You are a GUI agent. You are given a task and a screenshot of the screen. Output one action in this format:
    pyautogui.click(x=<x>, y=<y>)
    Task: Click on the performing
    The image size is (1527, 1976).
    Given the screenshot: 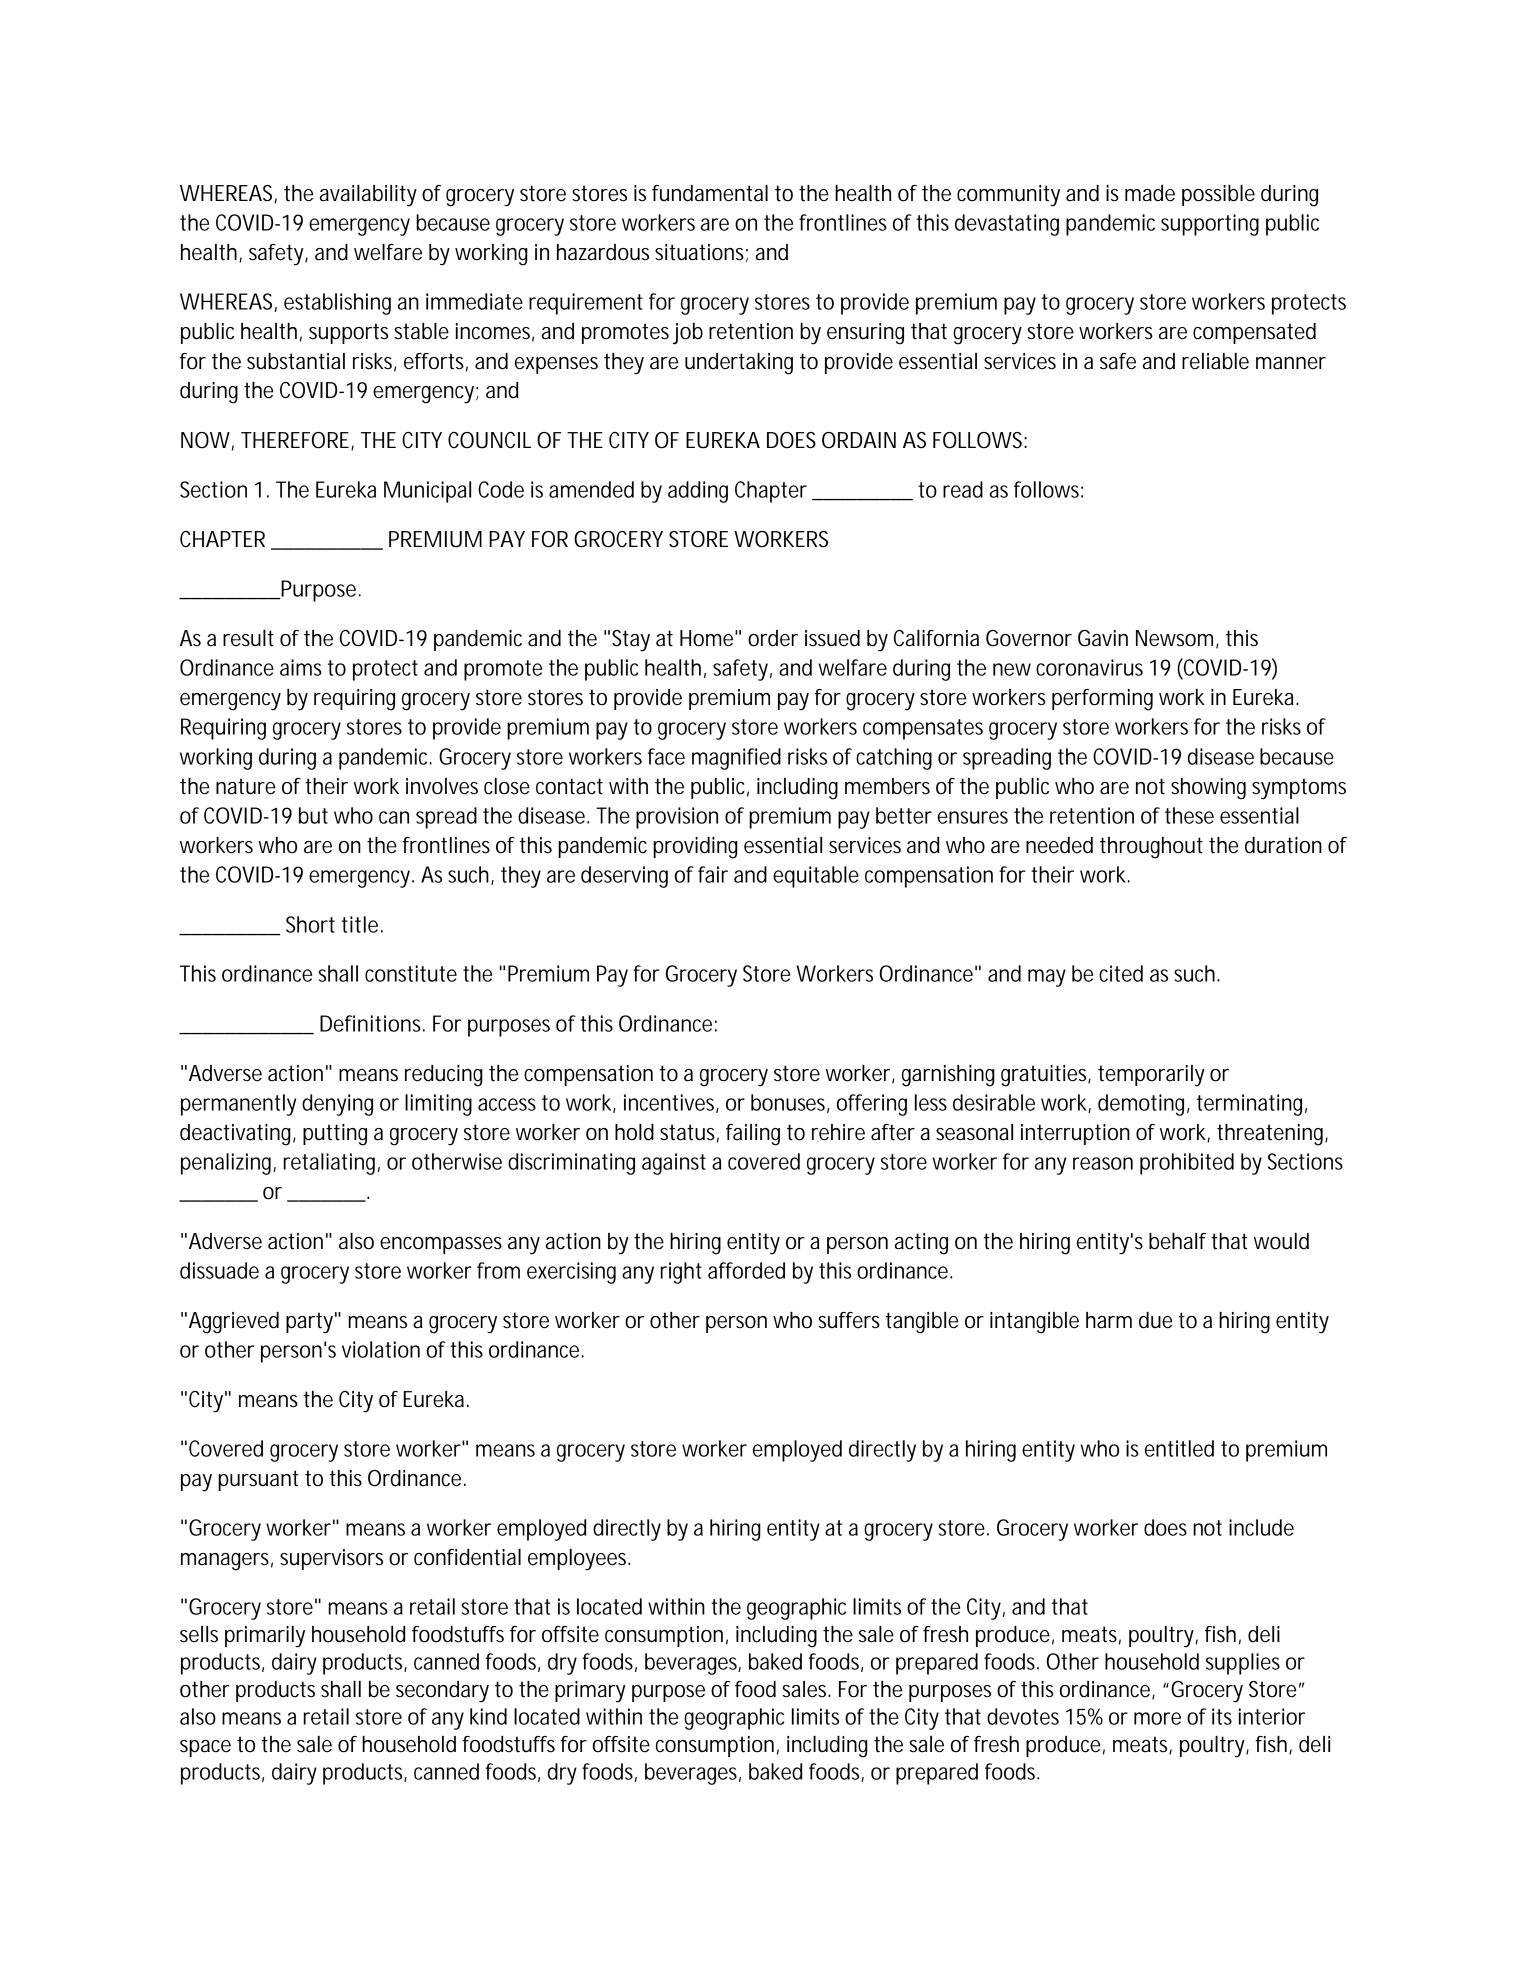 What is the action you would take?
    pyautogui.click(x=1102, y=700)
